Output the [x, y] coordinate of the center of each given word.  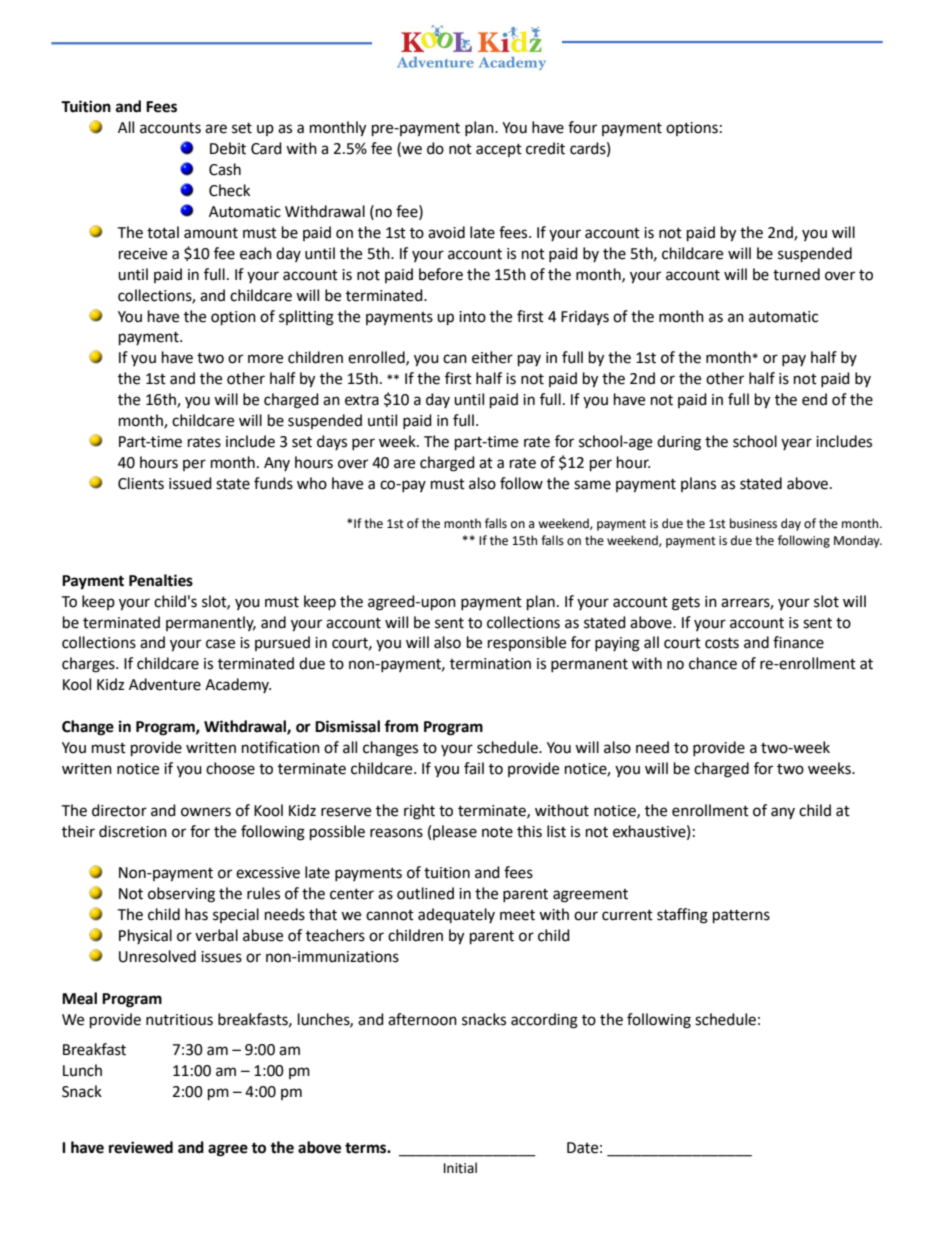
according [544, 1021]
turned [796, 274]
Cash [225, 169]
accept [499, 150]
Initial [460, 1168]
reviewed [141, 1147]
